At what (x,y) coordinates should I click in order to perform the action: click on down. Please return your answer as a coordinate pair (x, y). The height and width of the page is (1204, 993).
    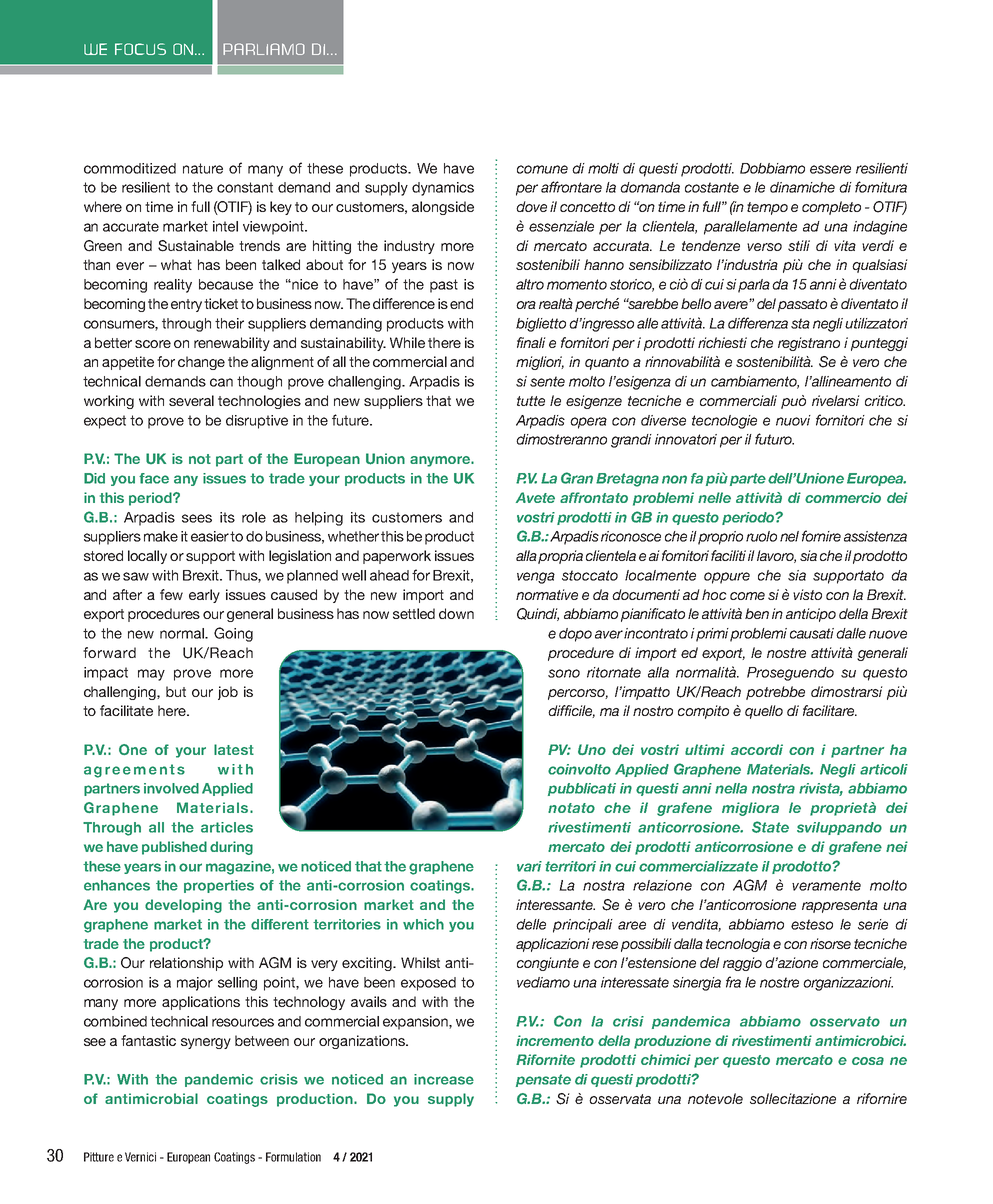
    Looking at the image, I should click on (456, 613).
